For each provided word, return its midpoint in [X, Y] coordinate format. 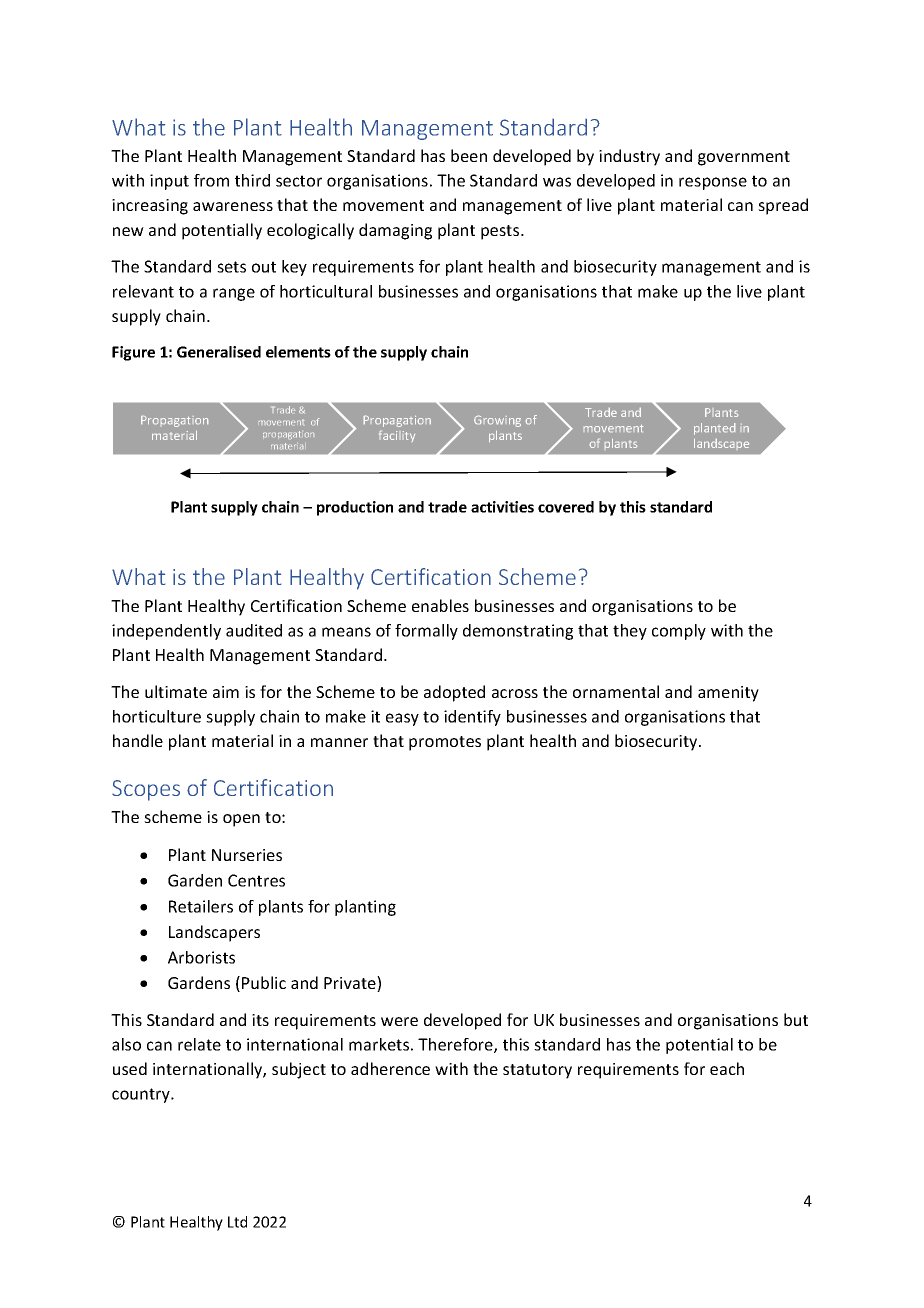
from [211, 180]
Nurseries [247, 855]
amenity [728, 694]
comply [679, 632]
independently [166, 632]
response [713, 183]
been [469, 155]
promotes [445, 743]
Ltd [237, 1222]
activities [502, 507]
